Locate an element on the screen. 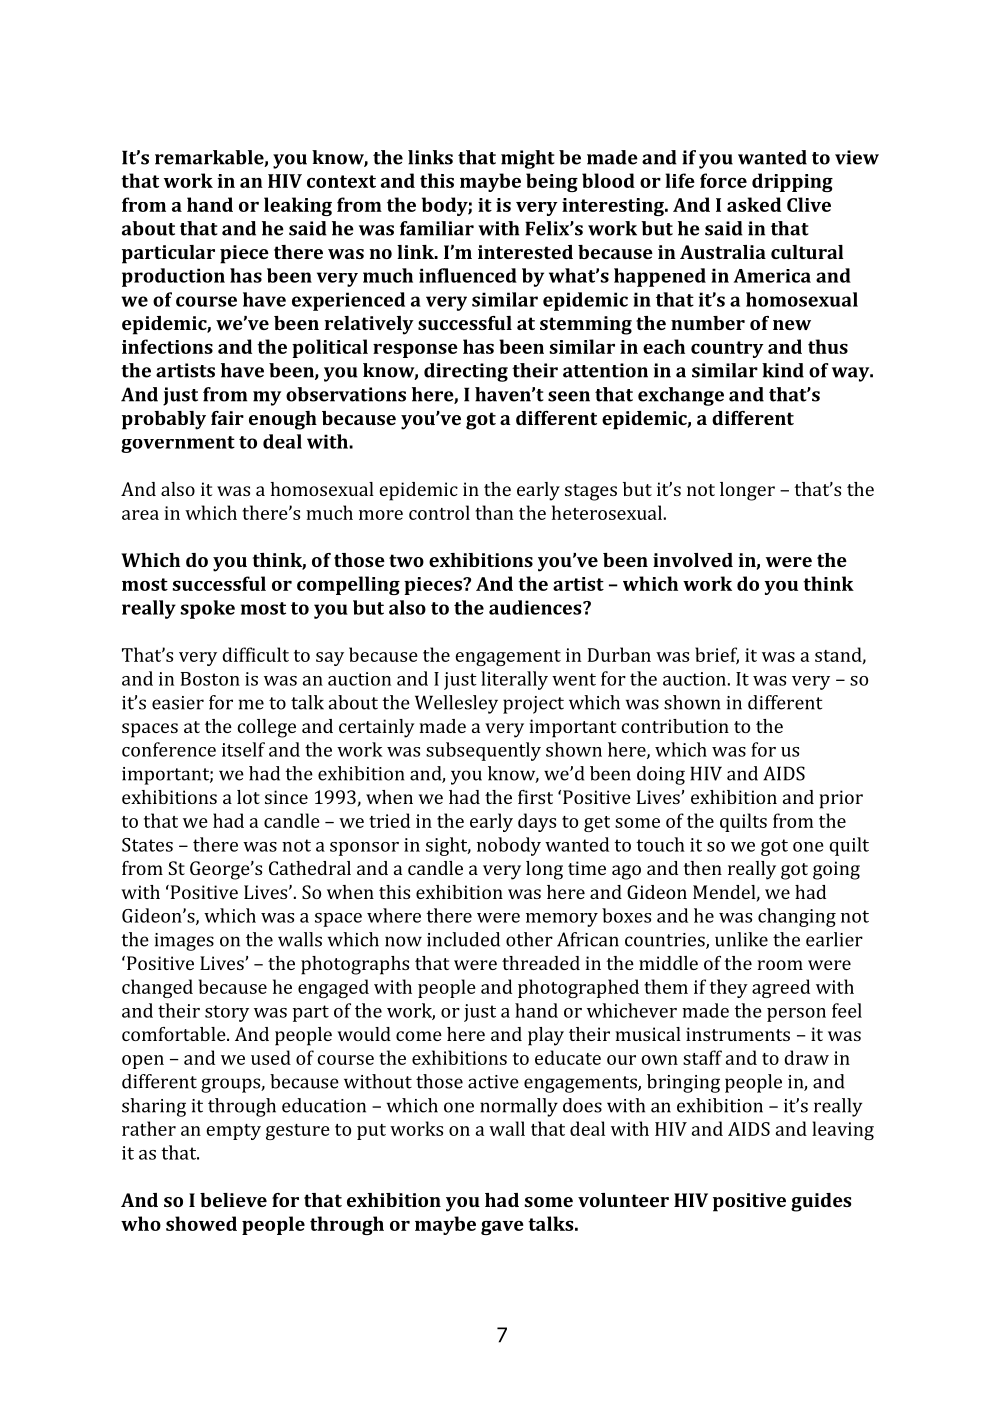 The width and height of the screenshot is (1003, 1418). room is located at coordinates (780, 965).
